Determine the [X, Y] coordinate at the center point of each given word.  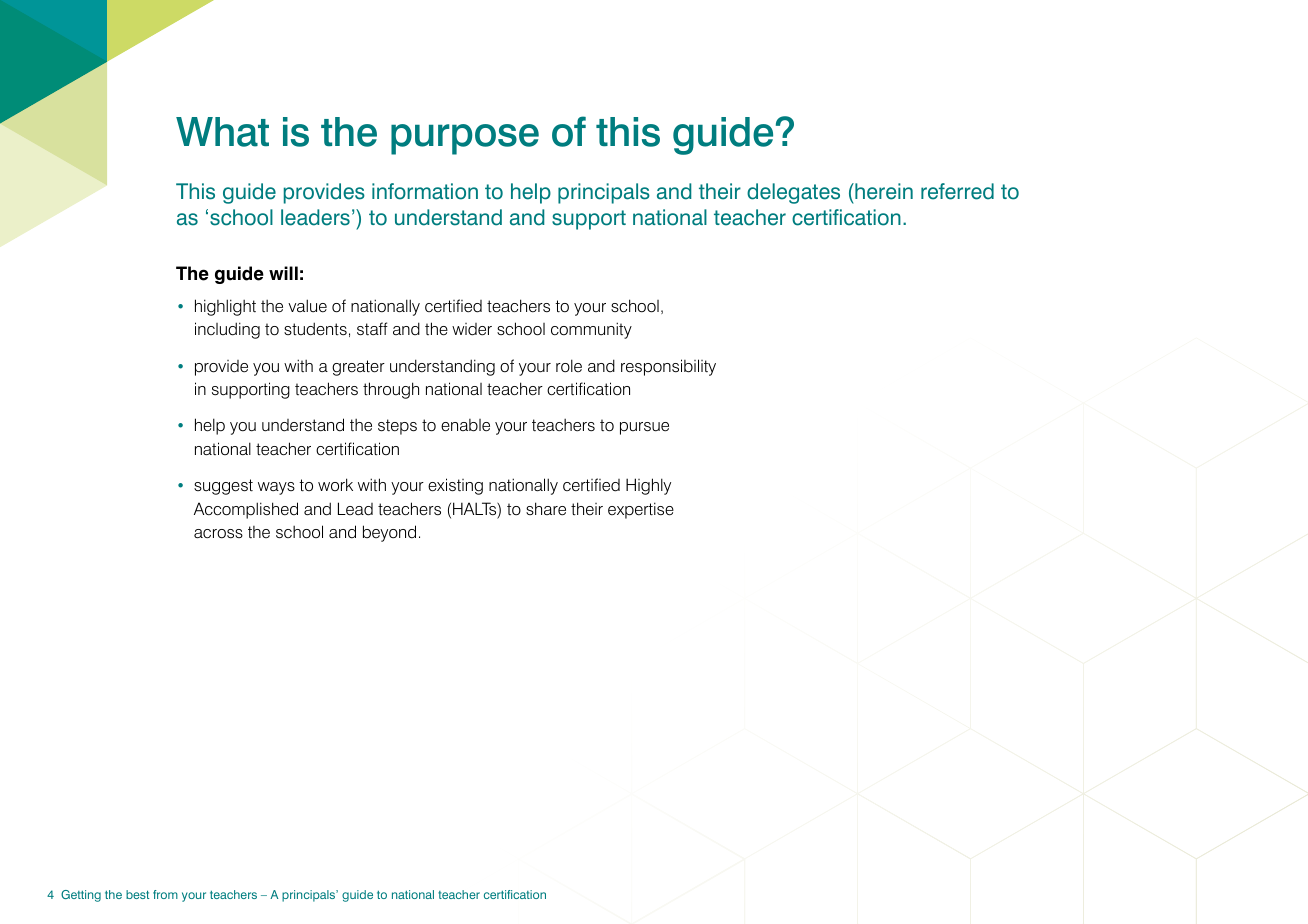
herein [883, 191]
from [165, 894]
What [222, 132]
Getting [81, 896]
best [137, 894]
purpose [465, 139]
